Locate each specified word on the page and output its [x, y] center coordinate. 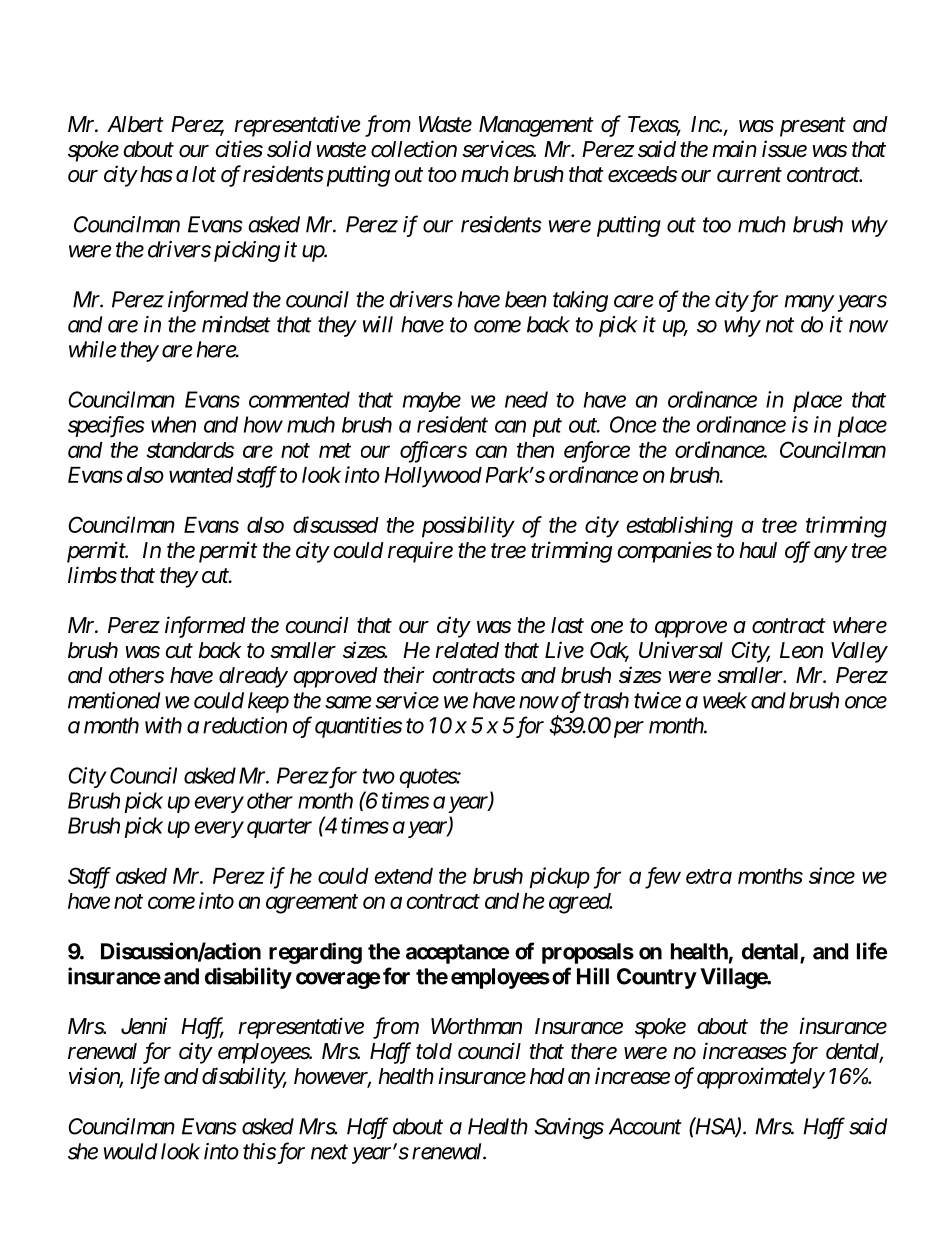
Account [645, 1126]
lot [204, 174]
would [130, 1151]
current [749, 175]
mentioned [114, 700]
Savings [569, 1128]
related [467, 650]
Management [536, 126]
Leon [801, 650]
